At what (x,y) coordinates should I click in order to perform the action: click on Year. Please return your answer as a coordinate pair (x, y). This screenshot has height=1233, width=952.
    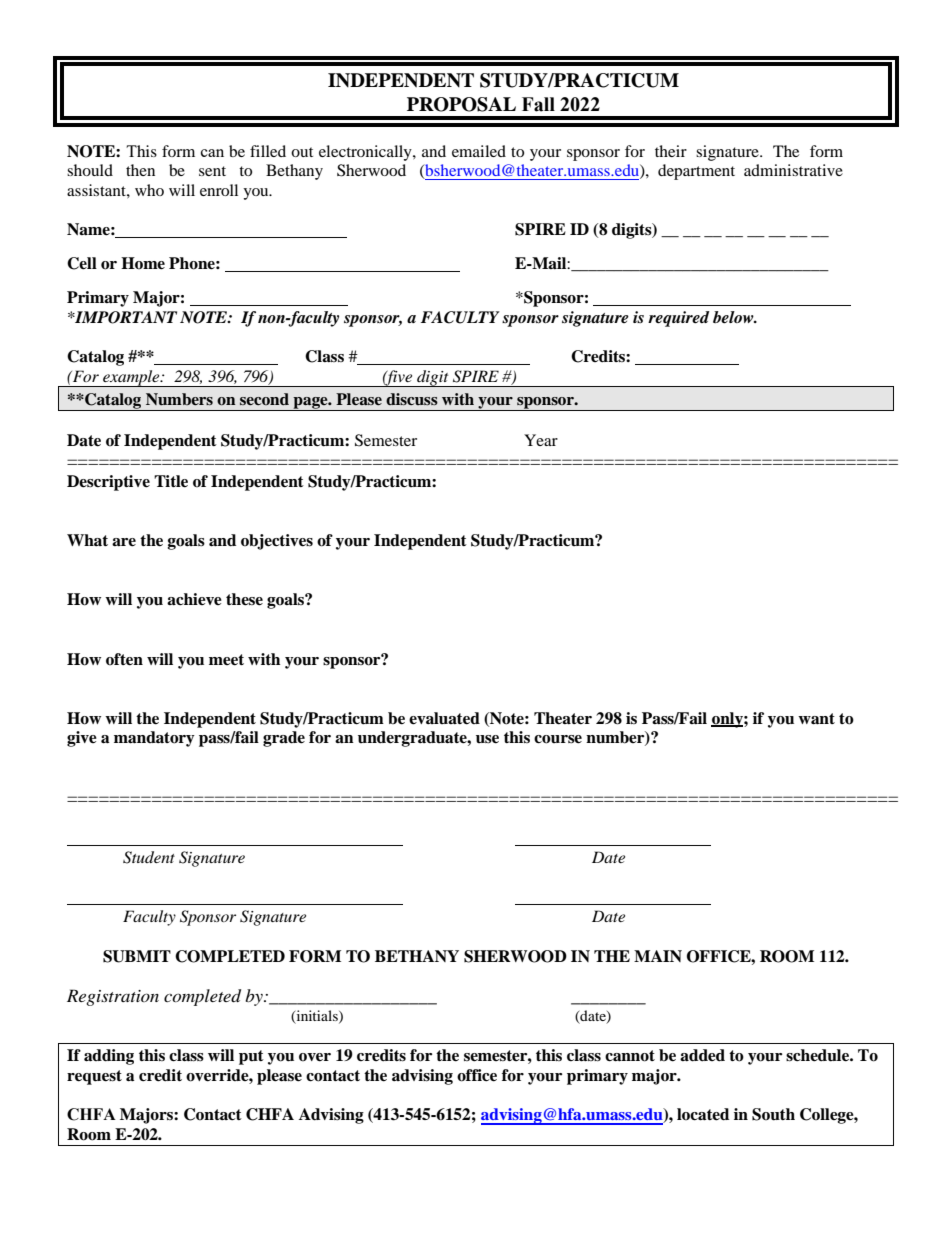
    Looking at the image, I should click on (541, 440).
